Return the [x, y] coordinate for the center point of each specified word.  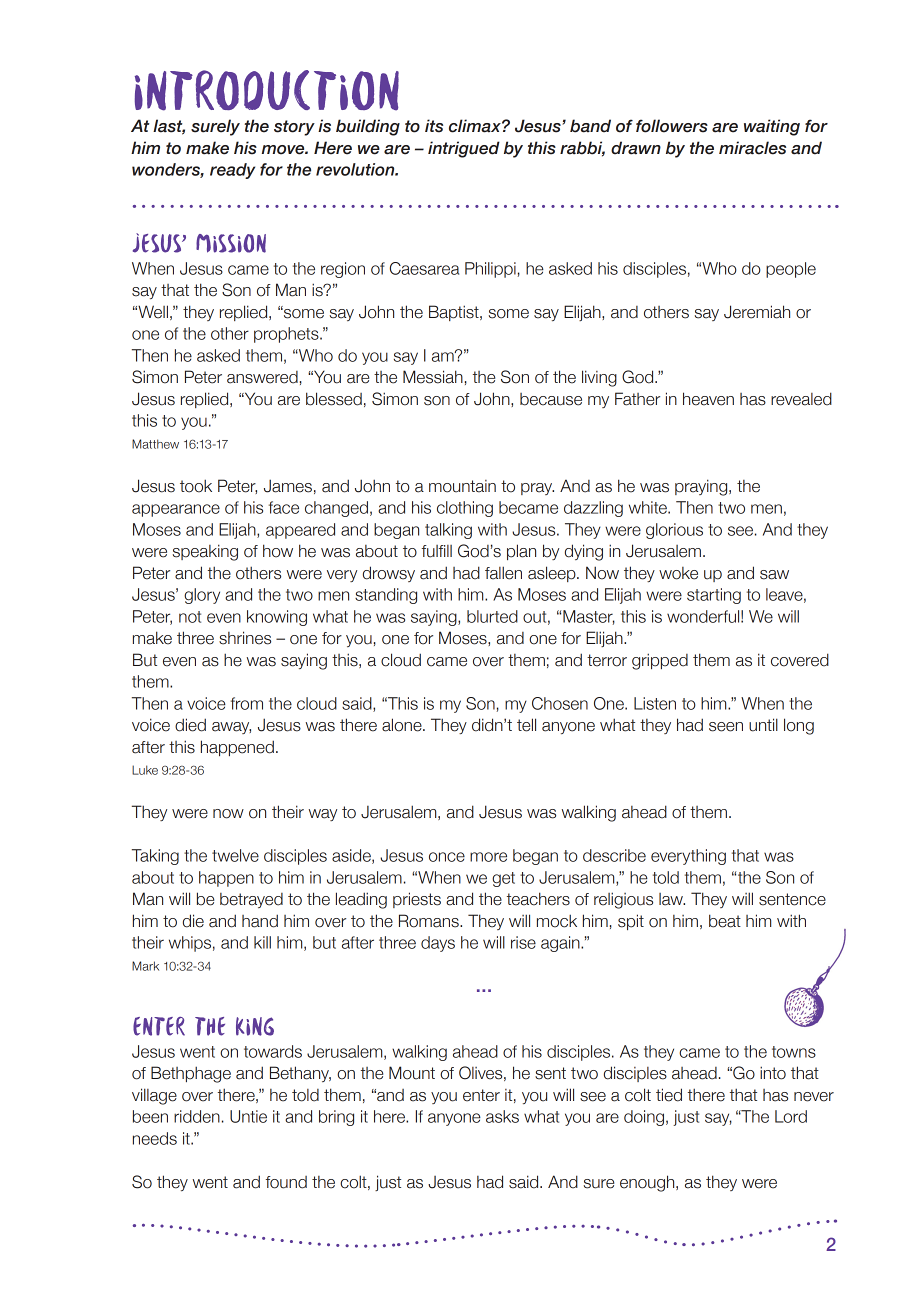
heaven [708, 399]
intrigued [464, 149]
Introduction [267, 90]
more [488, 857]
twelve [235, 855]
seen [726, 727]
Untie [248, 1116]
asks [502, 1116]
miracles [752, 148]
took [196, 486]
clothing [465, 509]
